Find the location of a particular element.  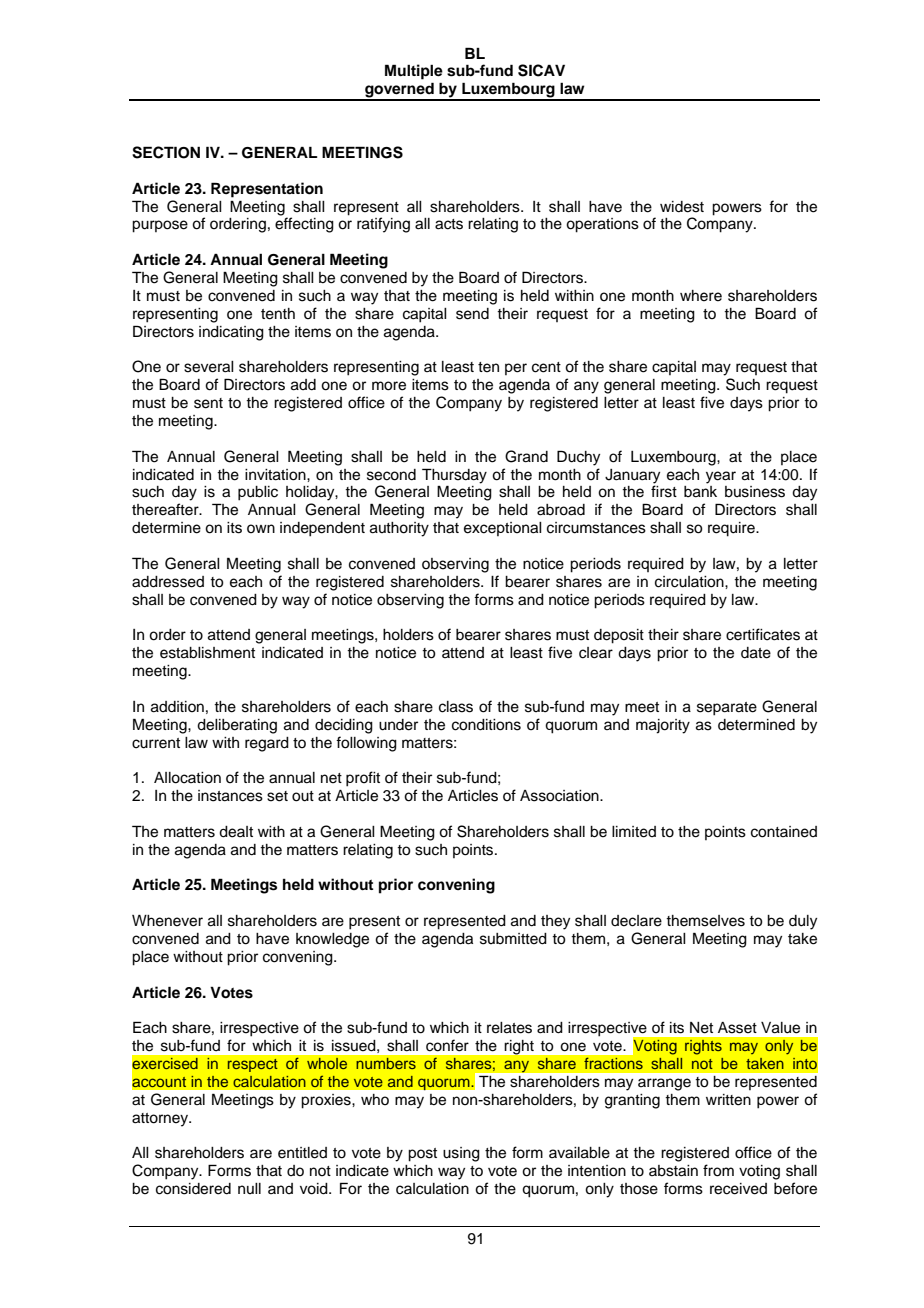

Multiple is located at coordinates (414, 72).
